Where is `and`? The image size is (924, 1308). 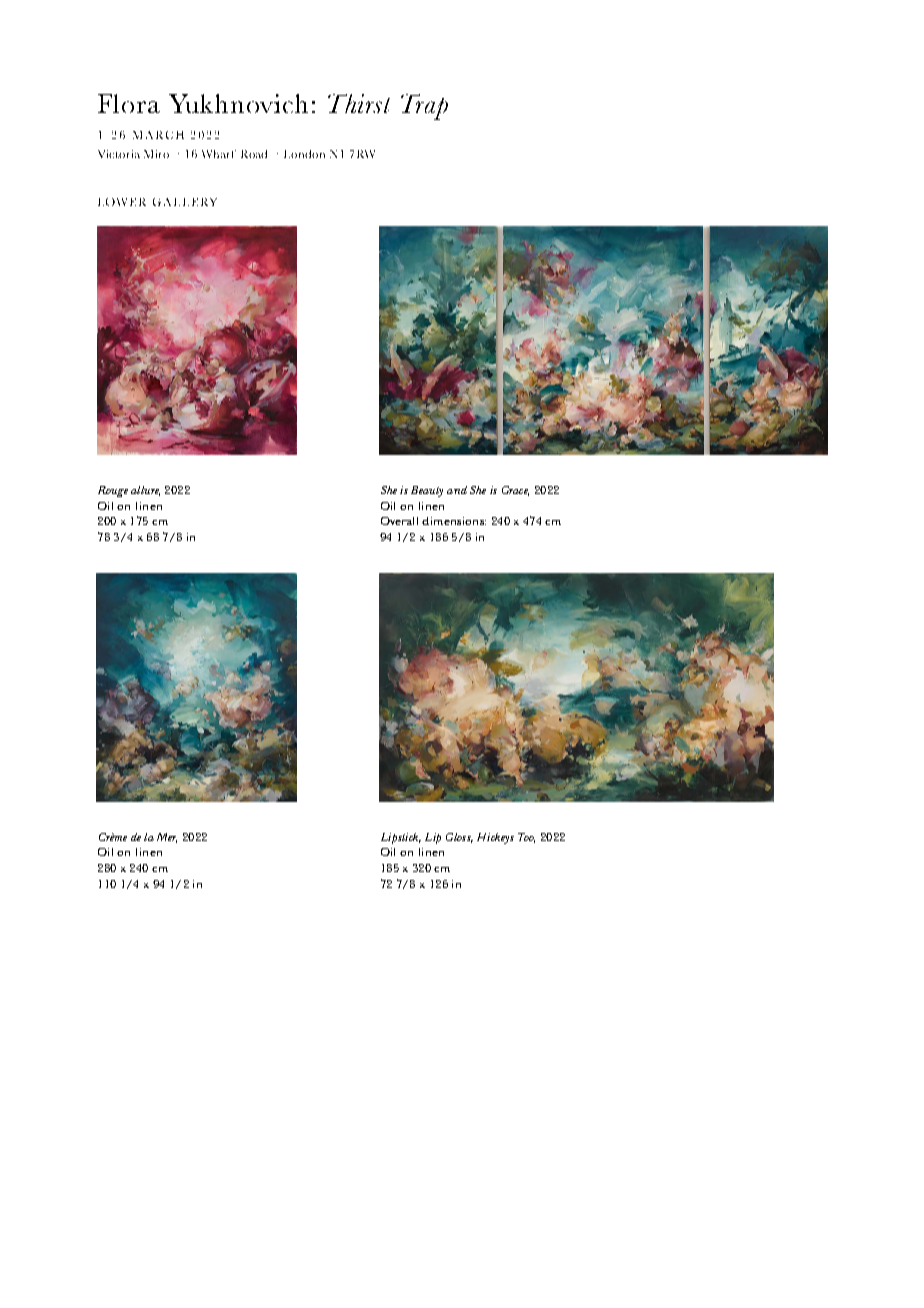 and is located at coordinates (457, 490).
